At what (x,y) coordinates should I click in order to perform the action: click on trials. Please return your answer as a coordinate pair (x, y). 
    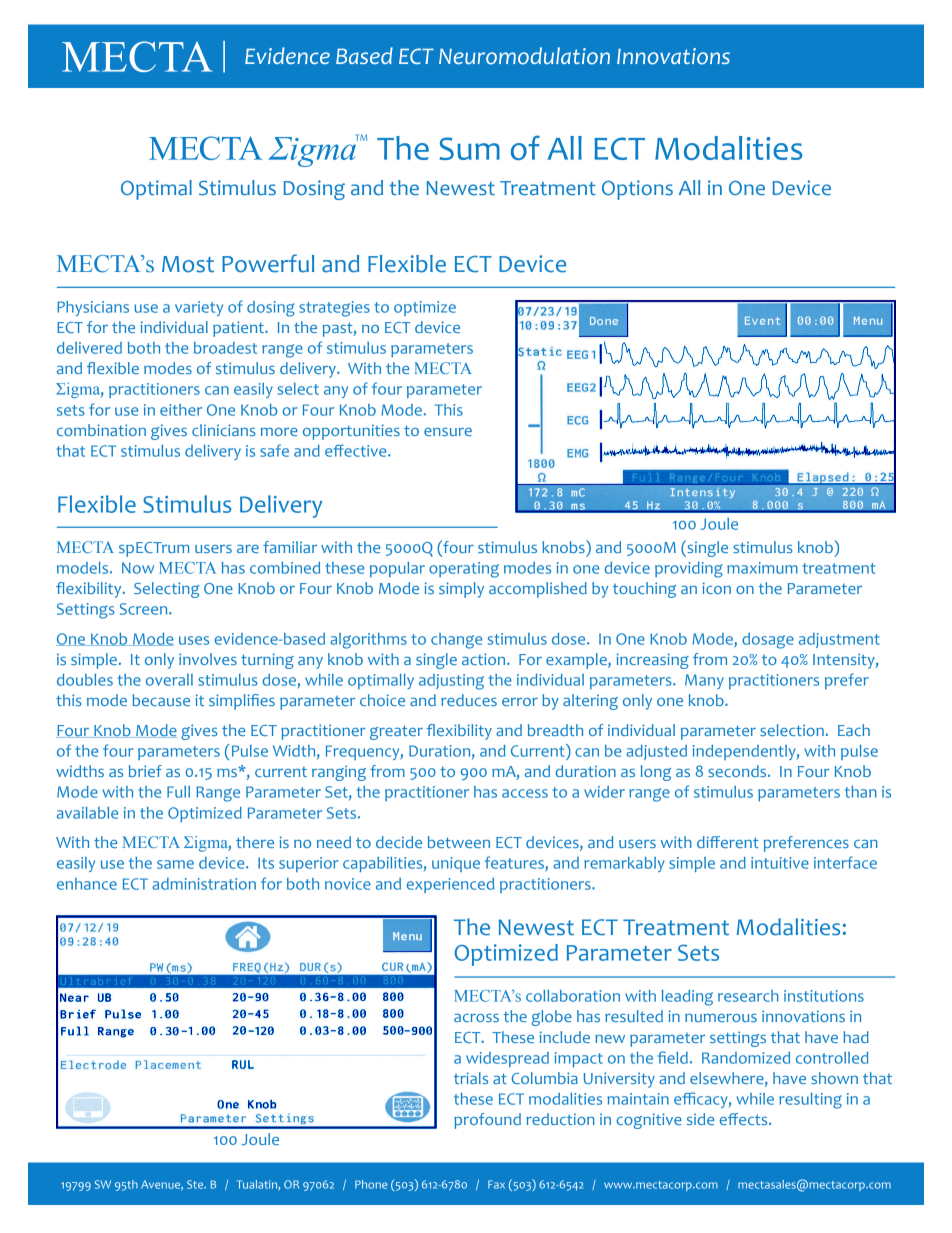
    Looking at the image, I should click on (471, 1078).
